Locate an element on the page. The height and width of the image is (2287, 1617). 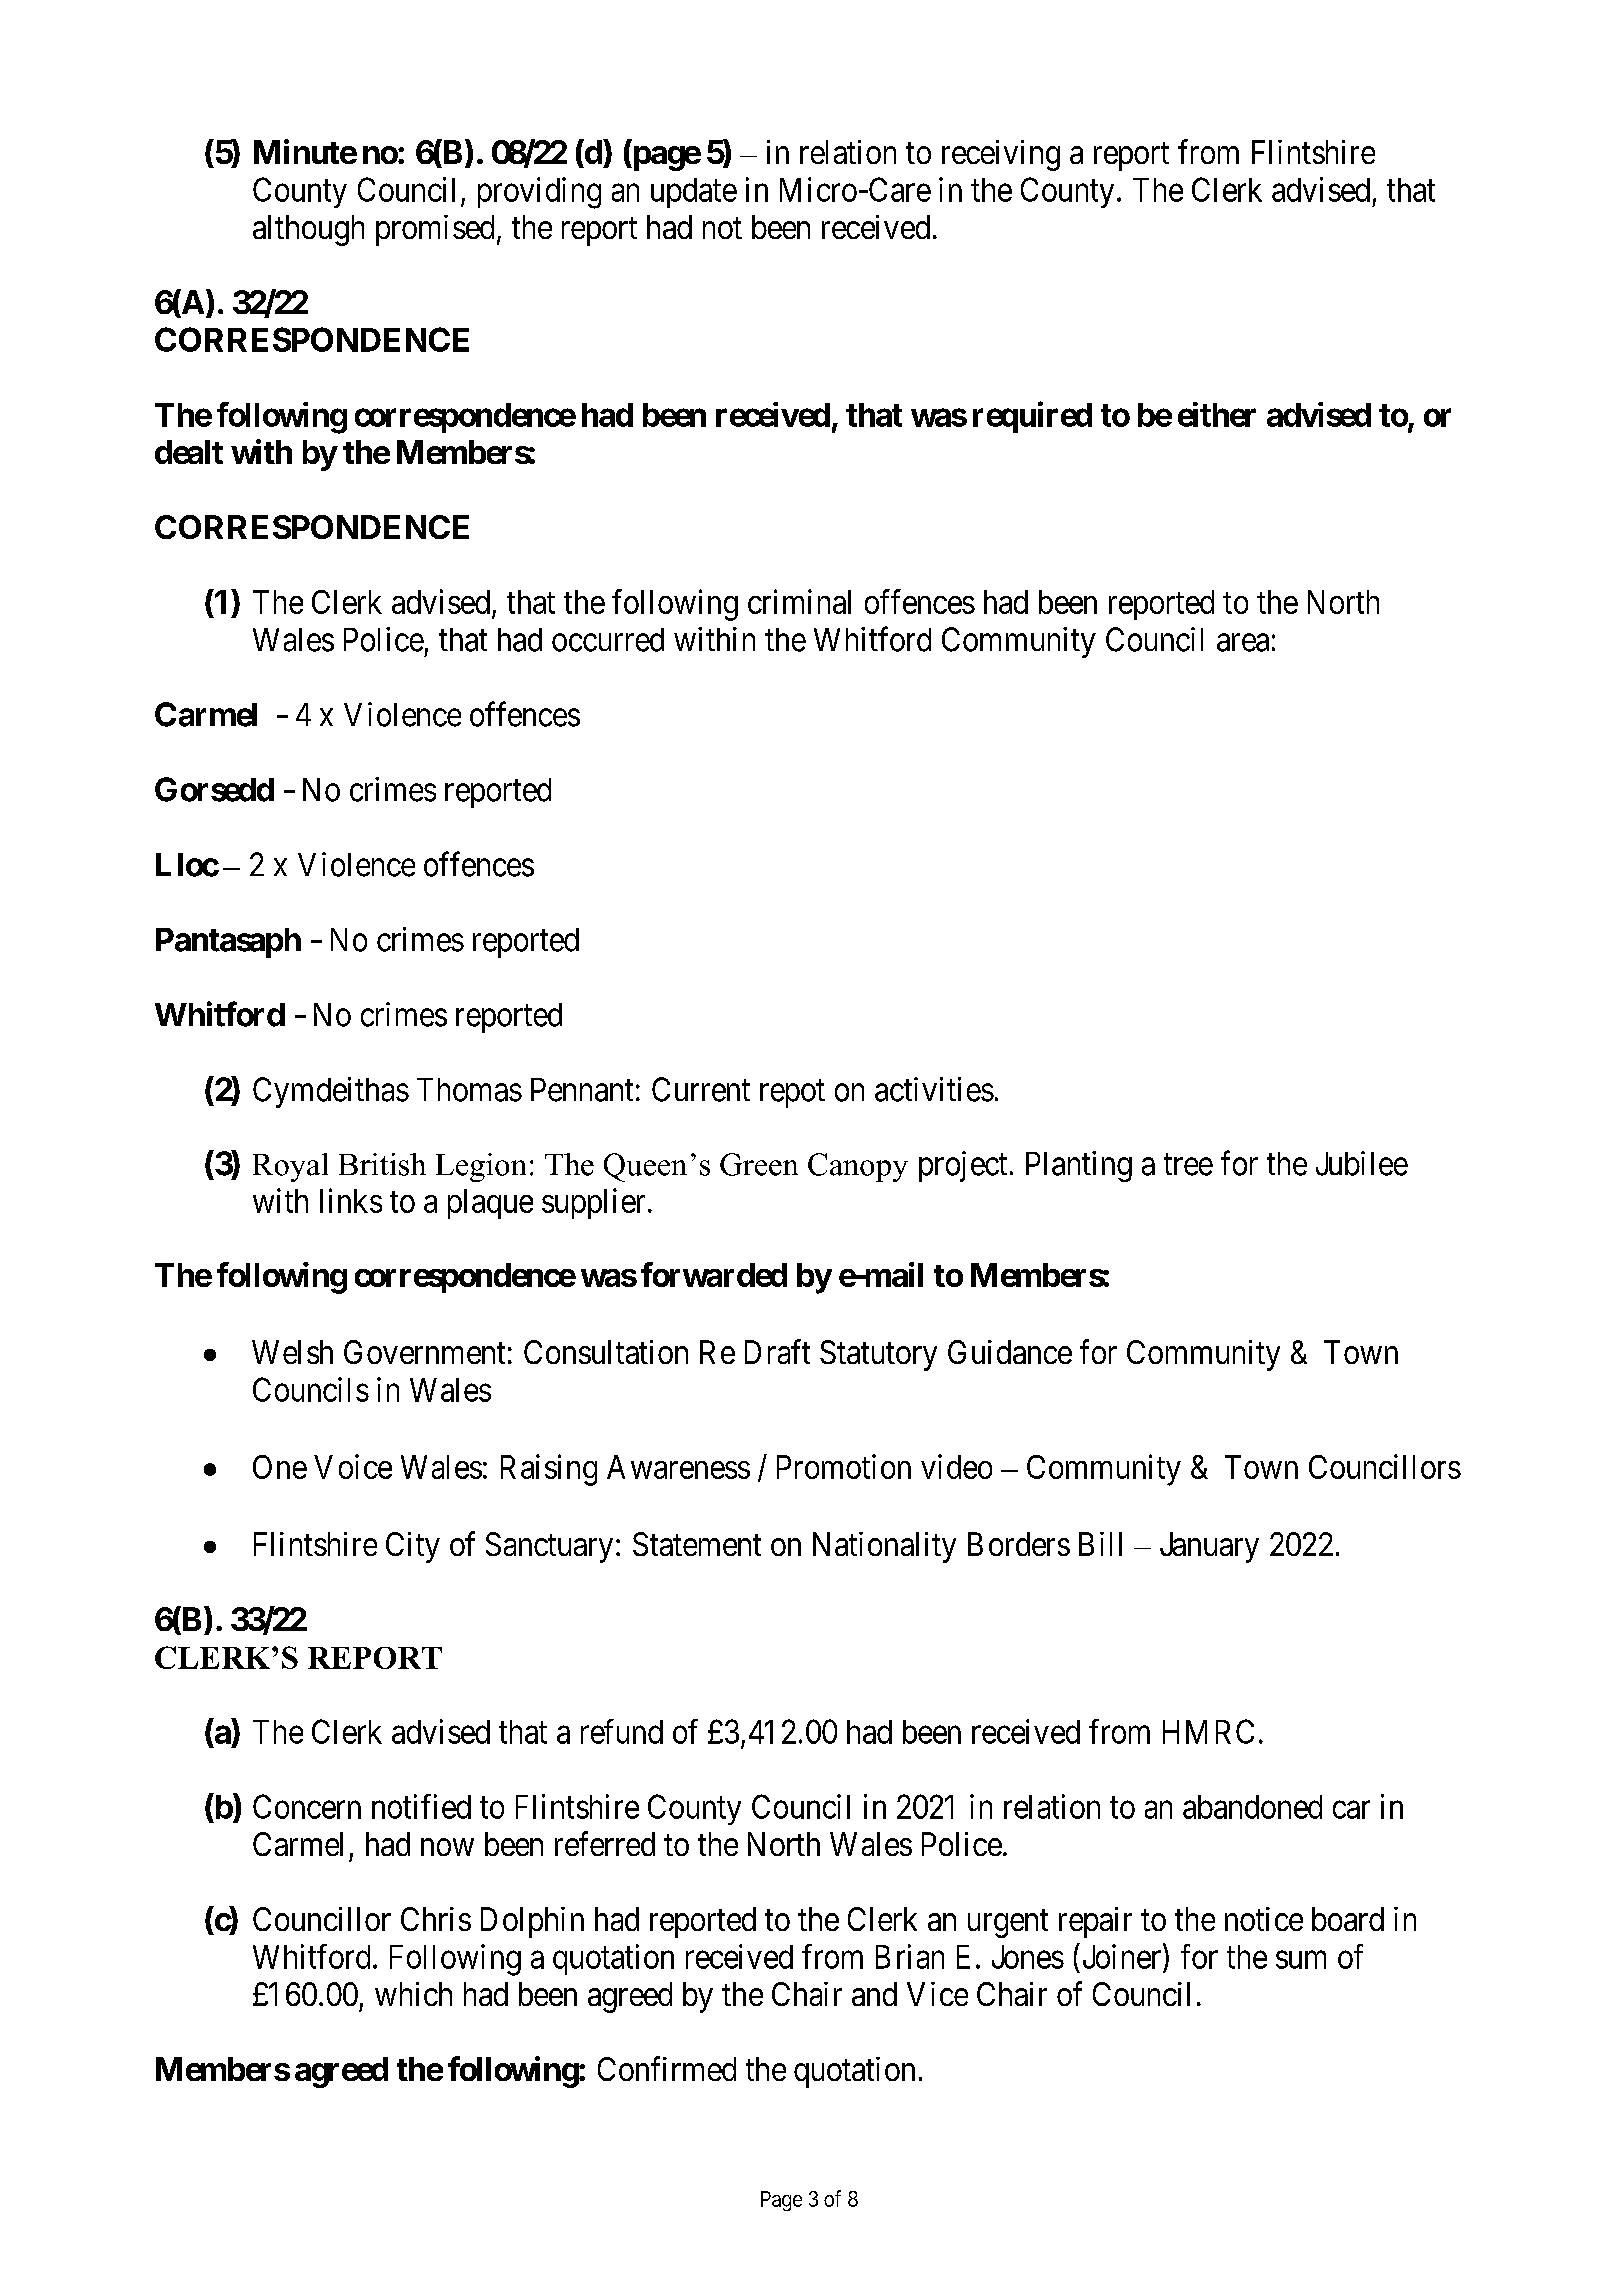
January is located at coordinates (1209, 1547).
